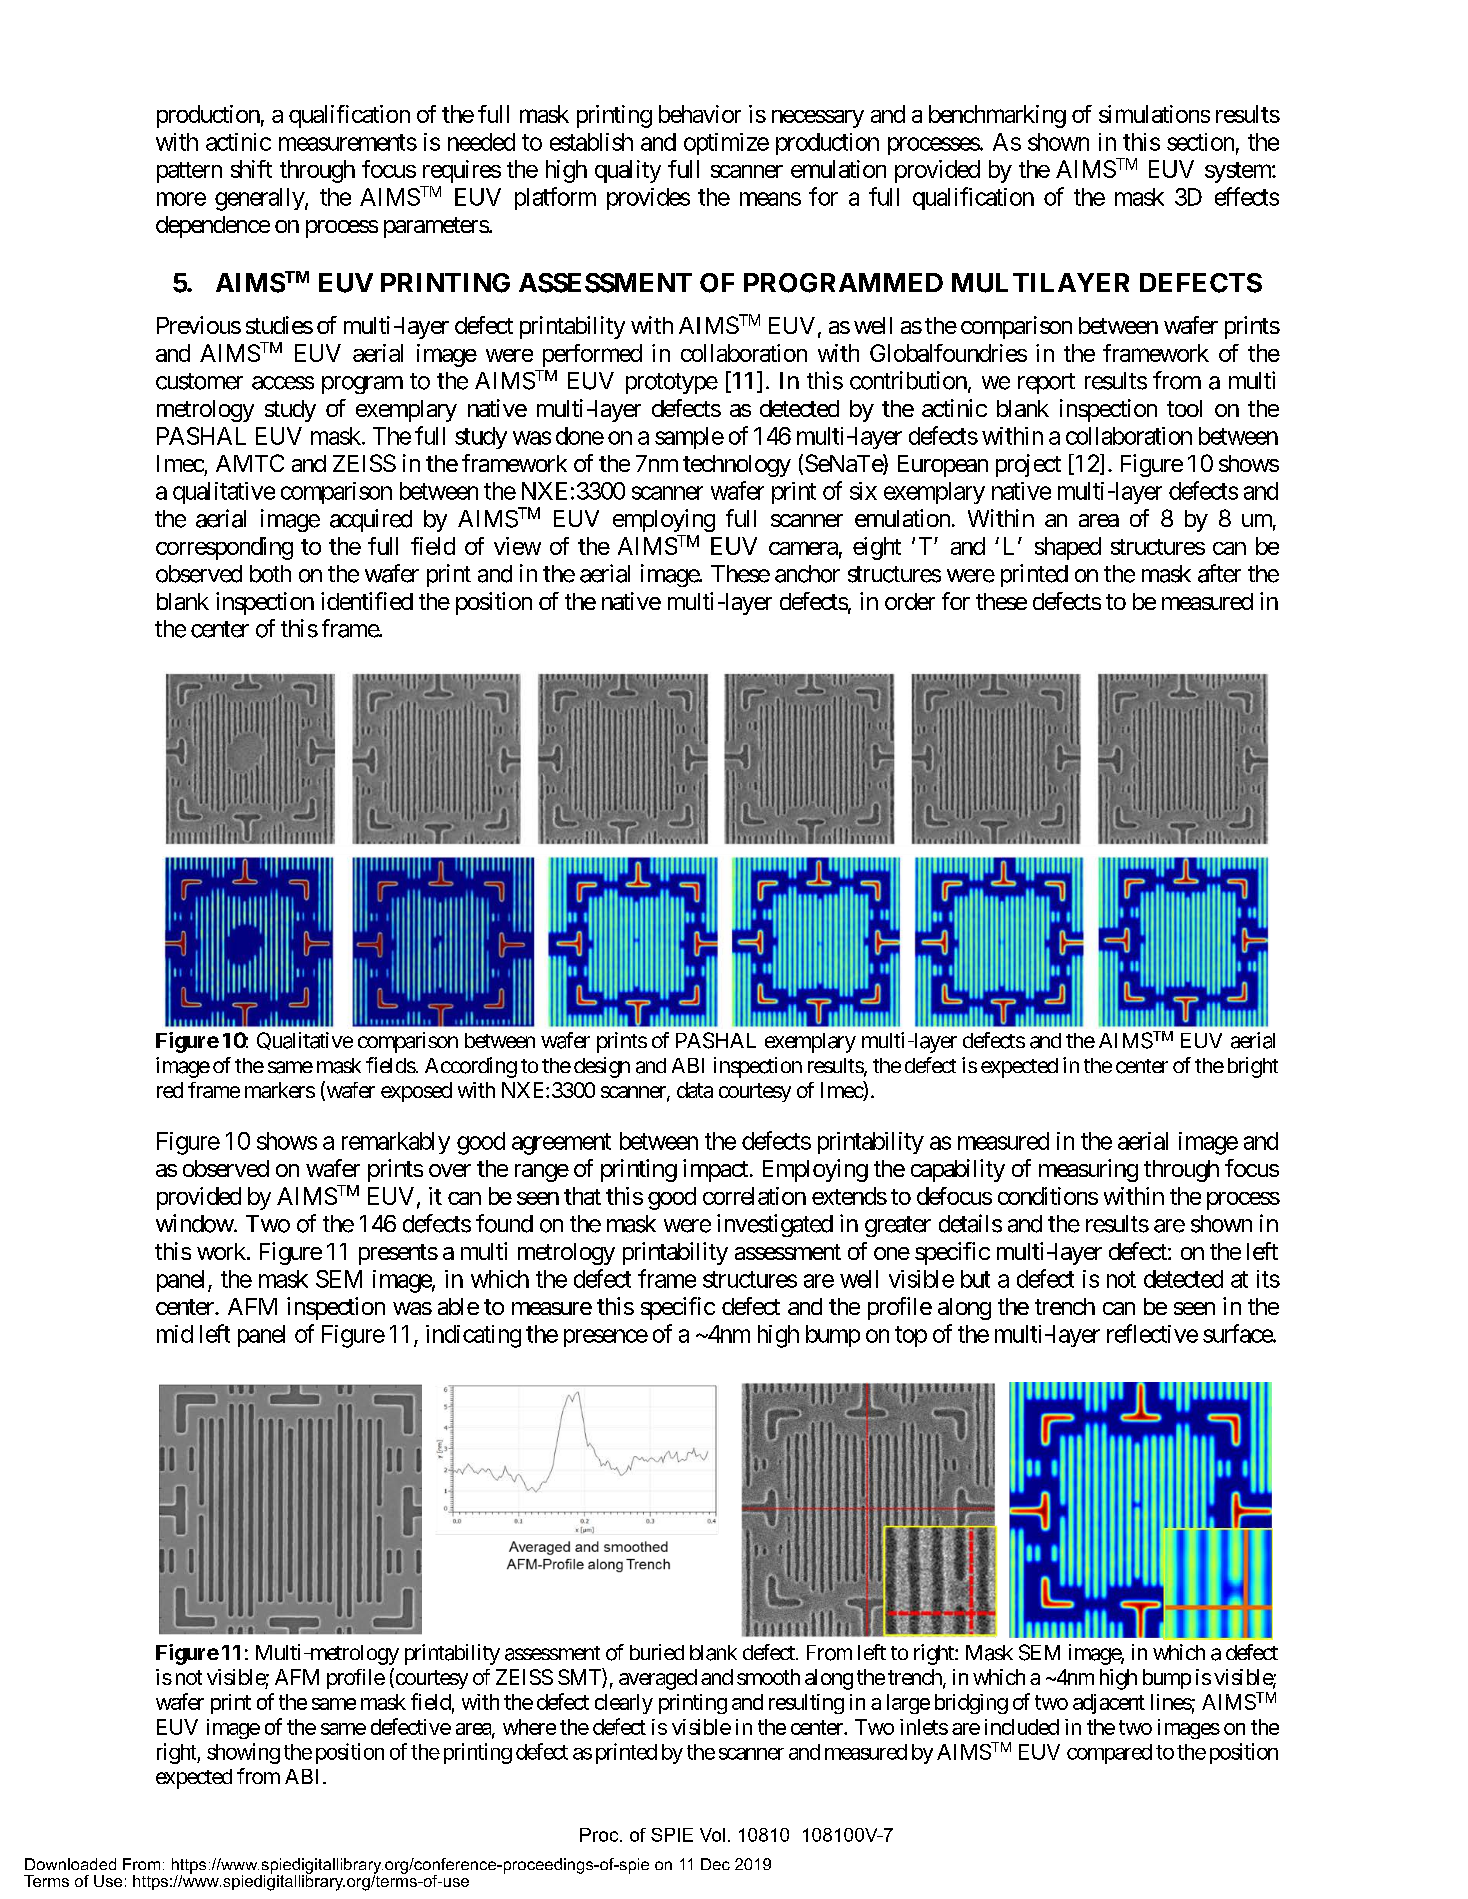 Image resolution: width=1468 pixels, height=1899 pixels. I want to click on showing, so click(243, 1753).
